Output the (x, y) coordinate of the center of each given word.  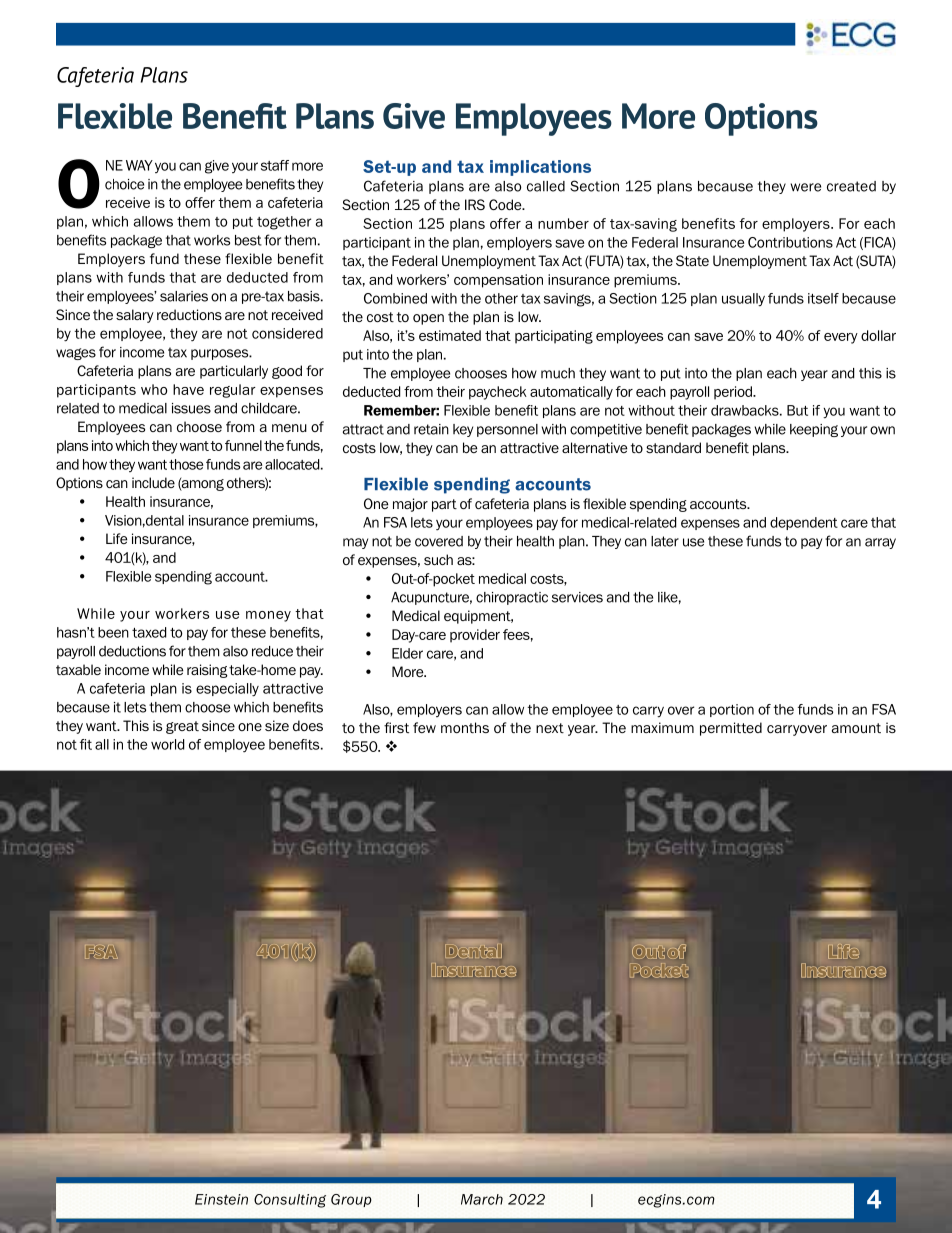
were (805, 187)
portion (732, 710)
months (465, 727)
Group (351, 1200)
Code (506, 204)
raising (207, 671)
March (482, 1199)
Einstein (221, 1199)
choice (124, 184)
